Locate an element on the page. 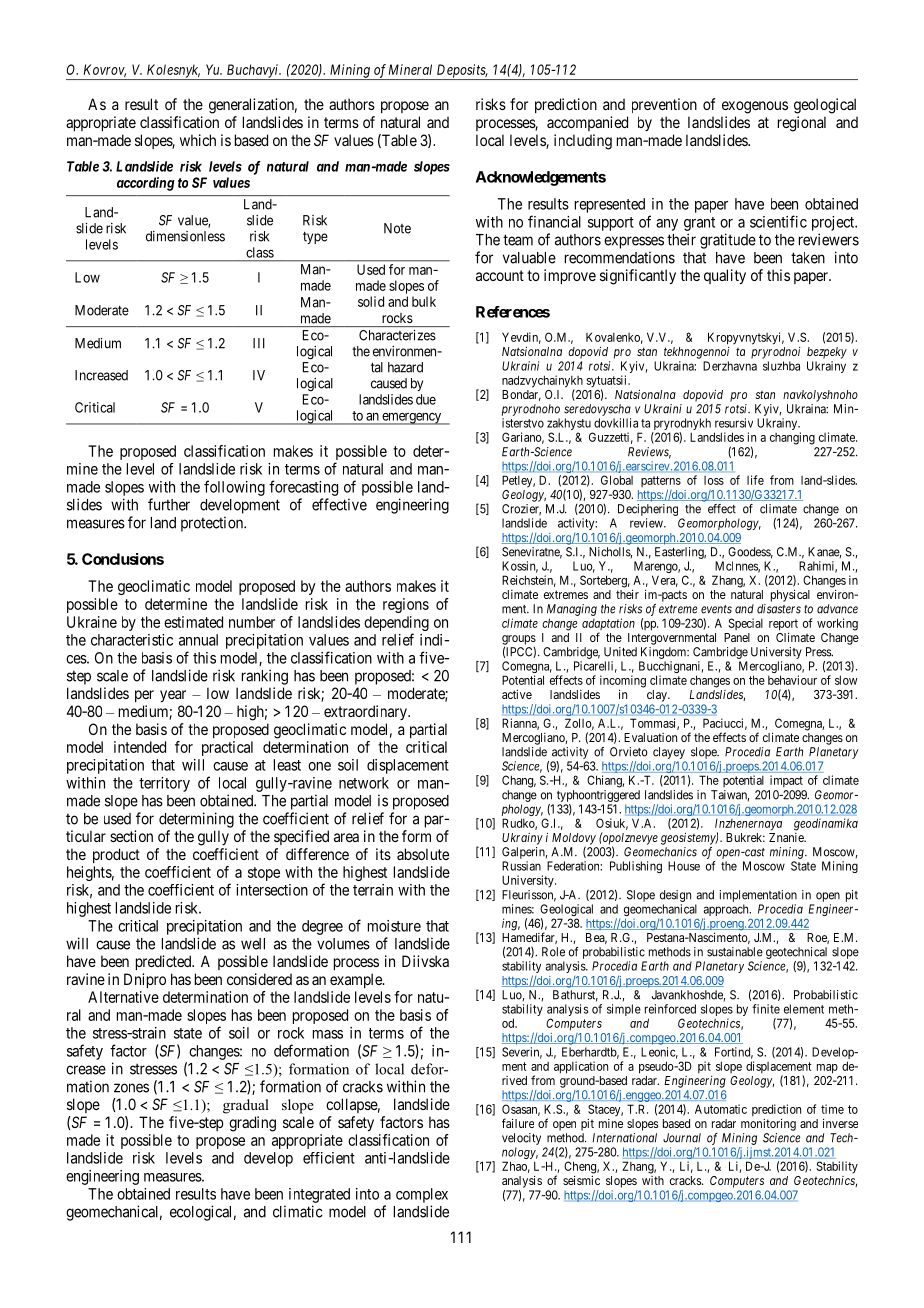  Deposits is located at coordinates (461, 72).
